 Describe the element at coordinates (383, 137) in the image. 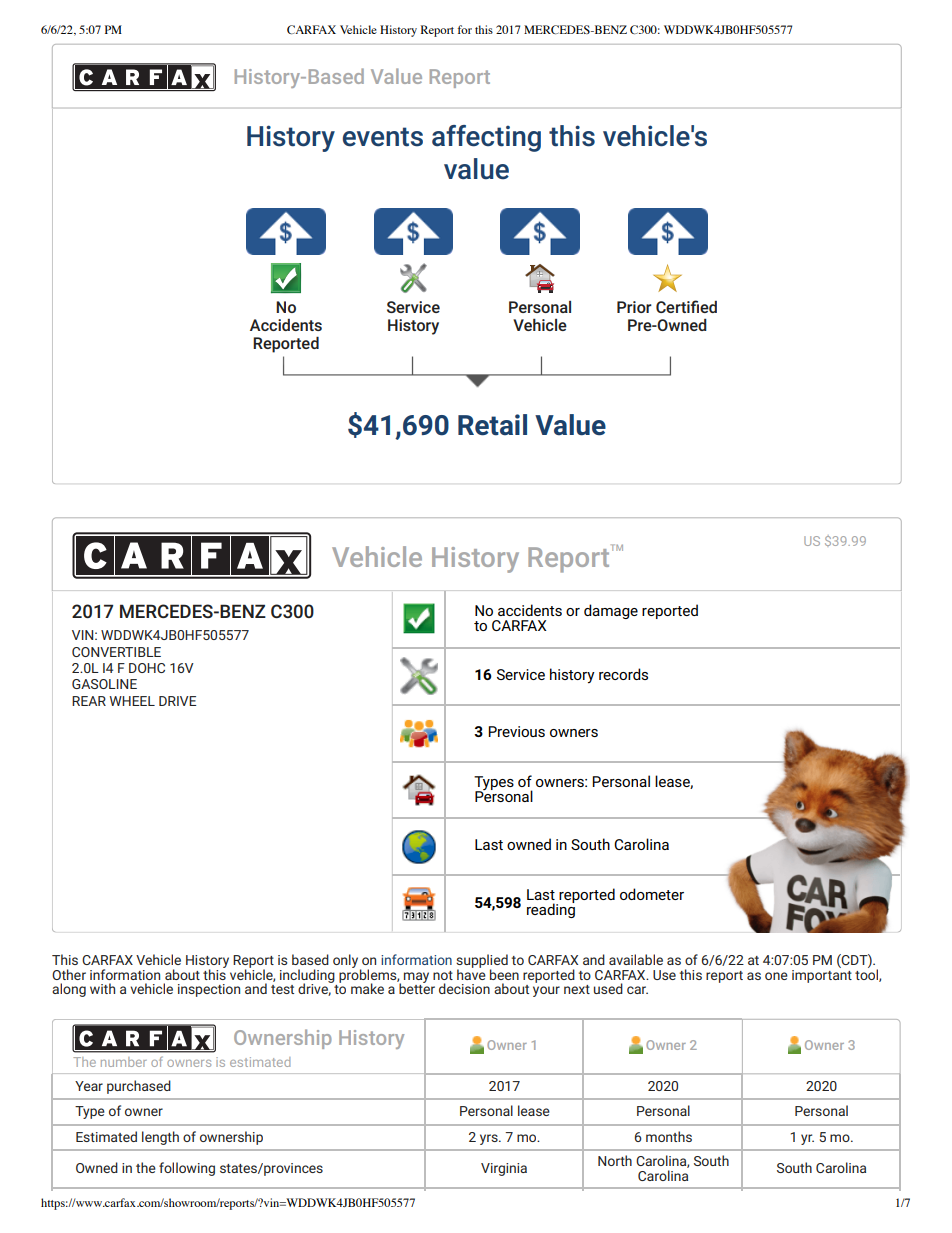

I see `events` at that location.
